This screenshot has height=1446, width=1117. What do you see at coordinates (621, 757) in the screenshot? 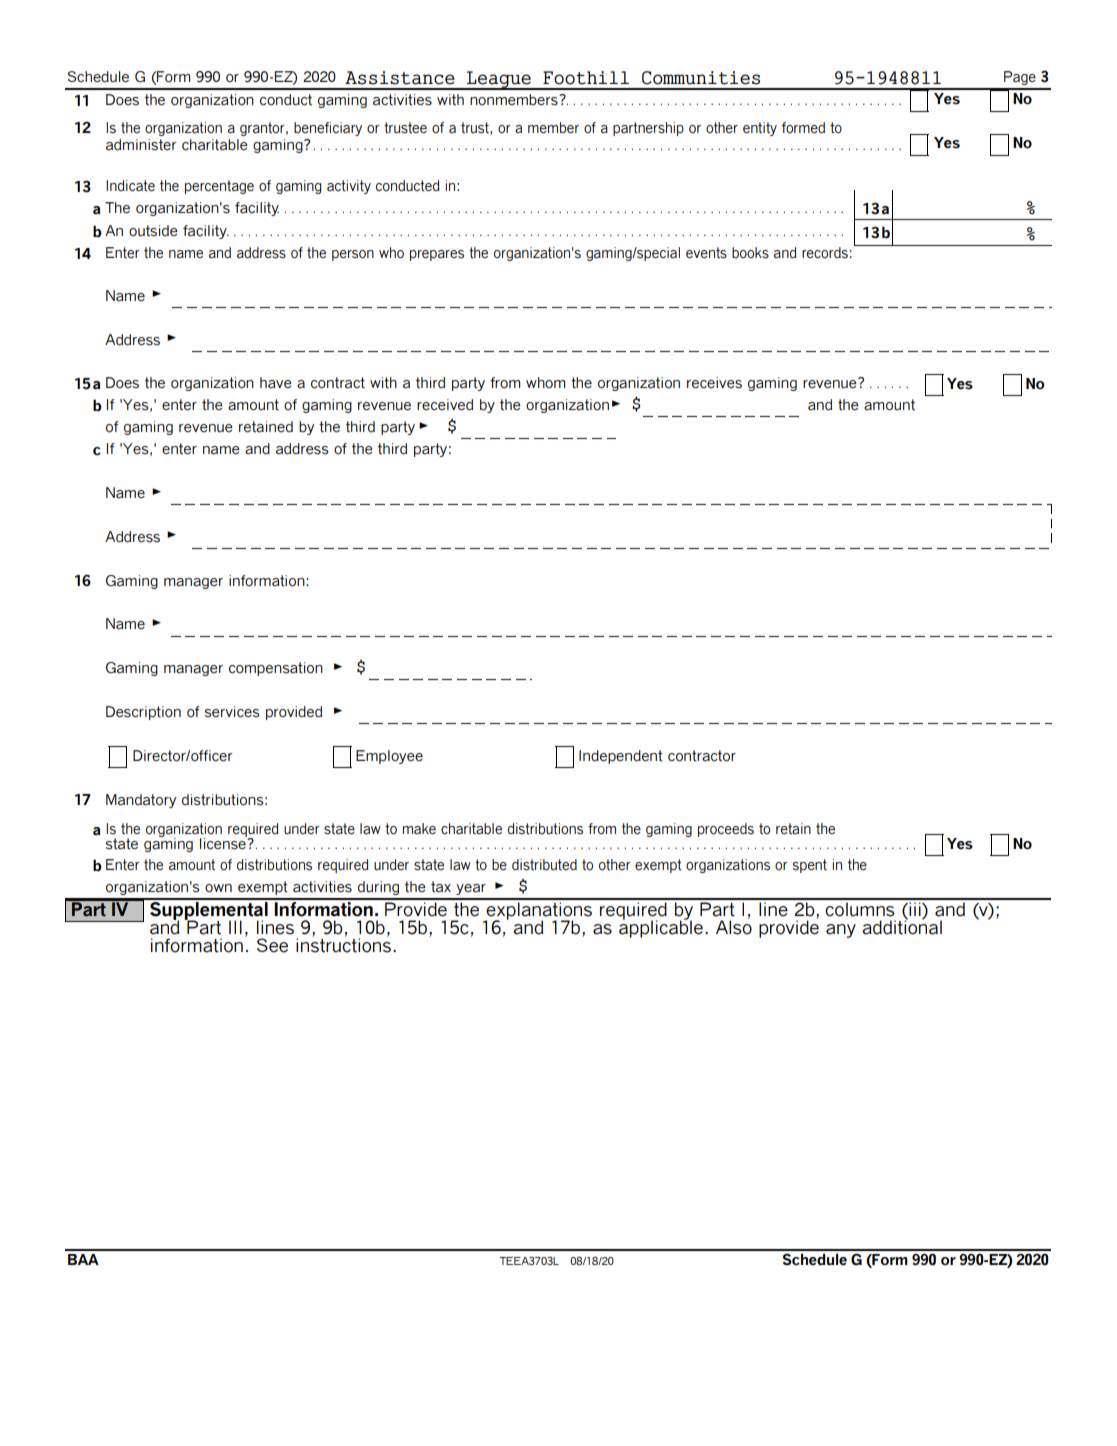
I see `Independent` at bounding box center [621, 757].
